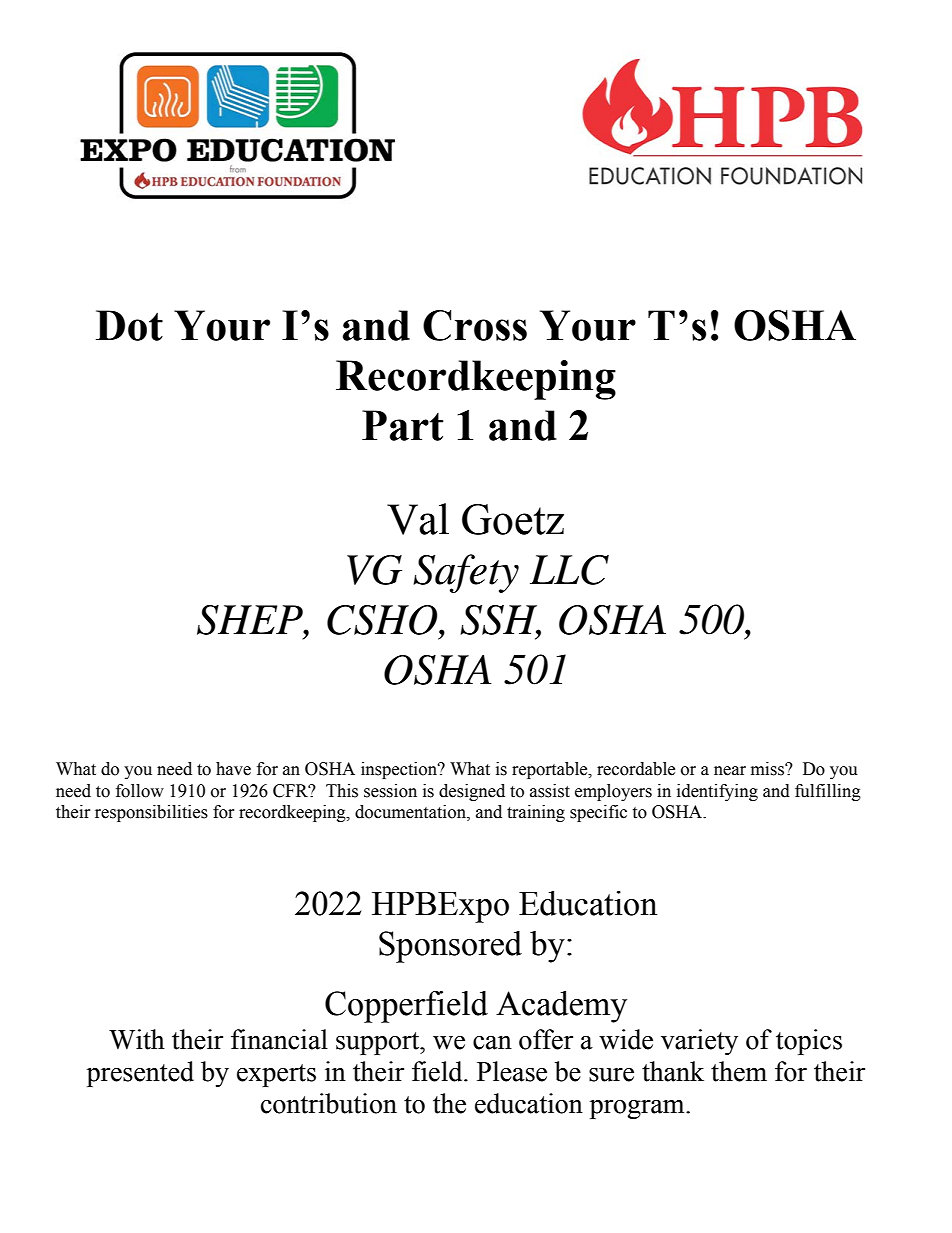  What do you see at coordinates (233, 769) in the screenshot?
I see `have` at bounding box center [233, 769].
